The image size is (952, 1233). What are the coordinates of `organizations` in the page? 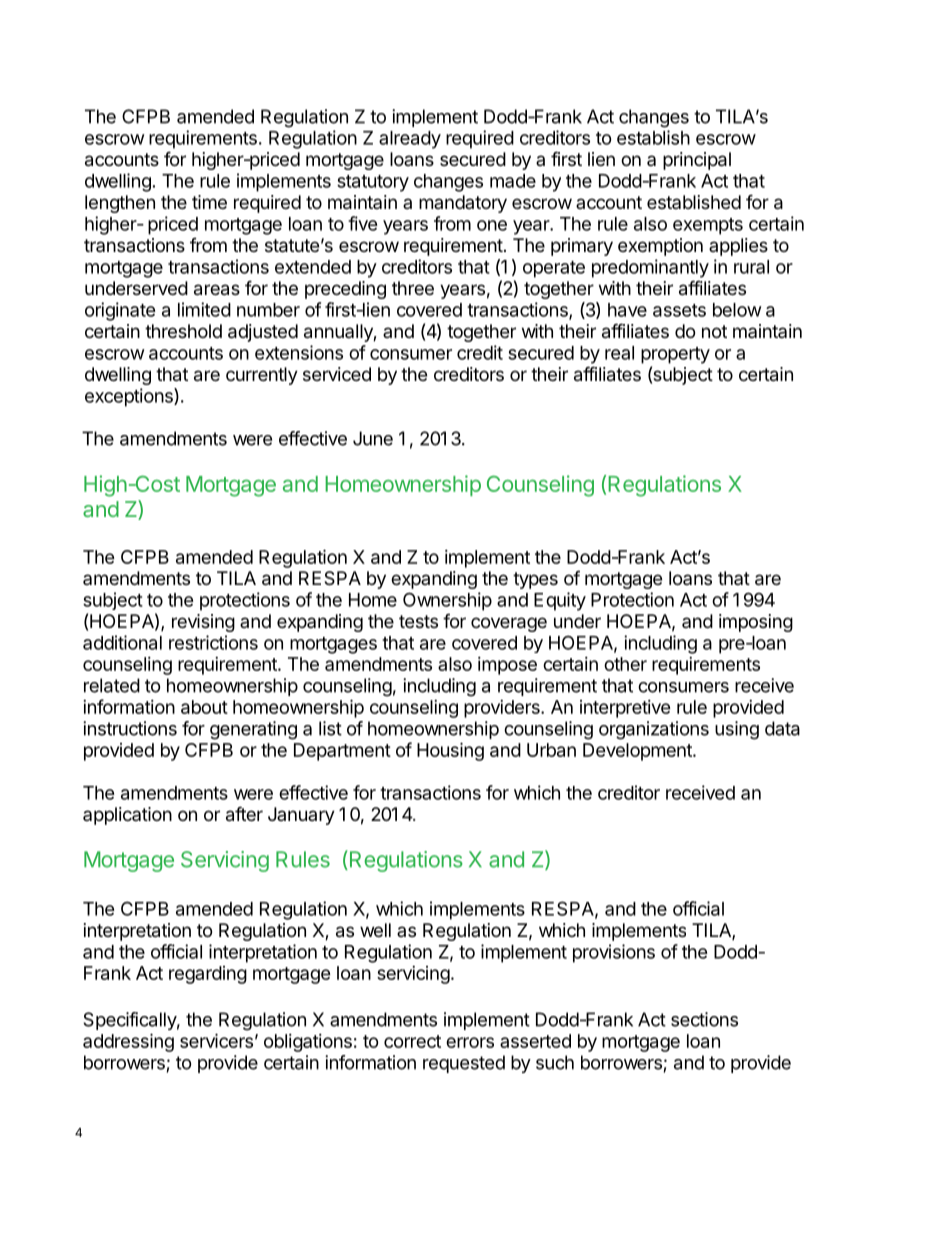 It's located at (654, 730).
